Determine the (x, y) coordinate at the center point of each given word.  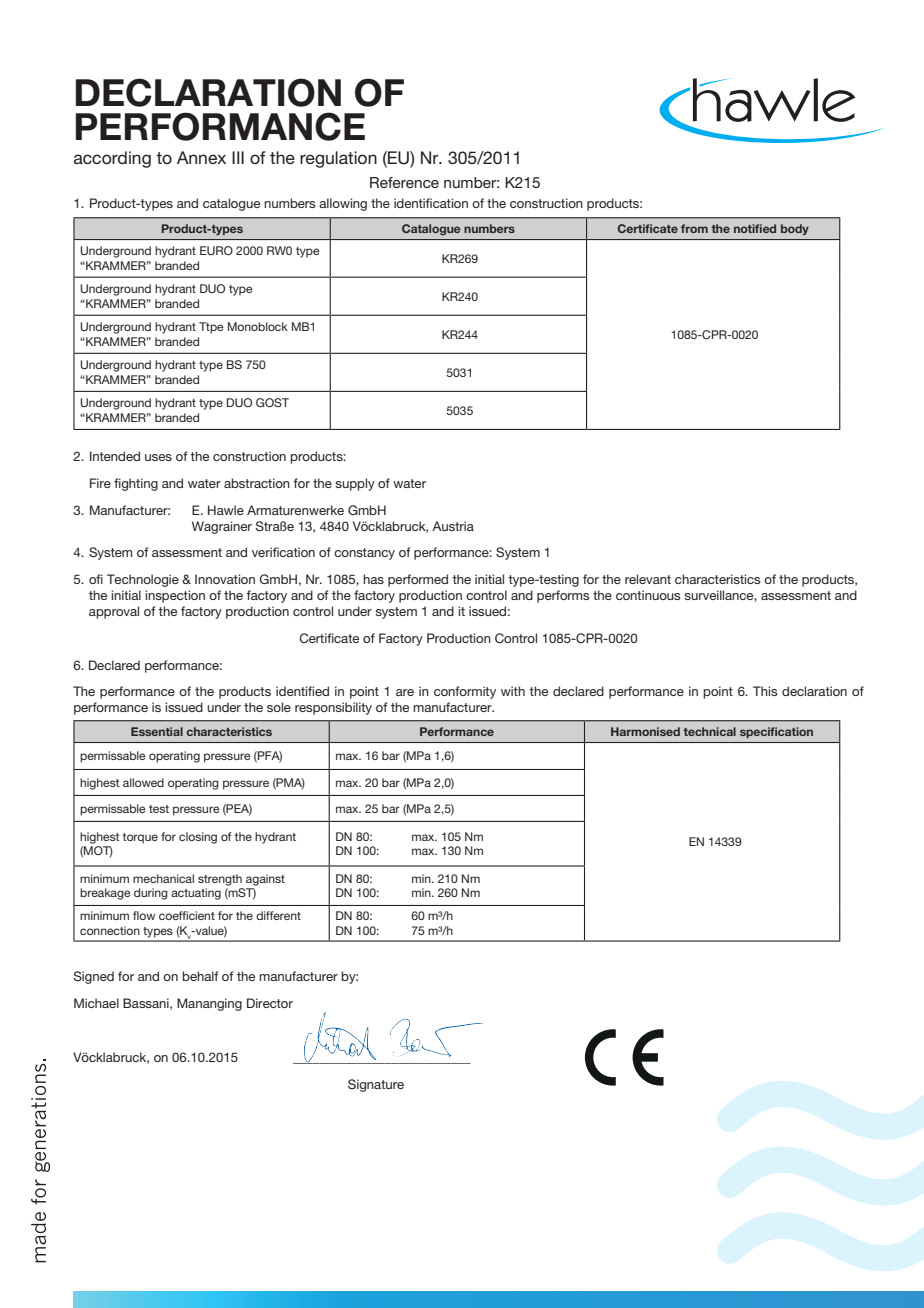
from (694, 228)
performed (418, 580)
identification (431, 203)
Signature (376, 1085)
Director (270, 1003)
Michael (96, 1003)
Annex (201, 157)
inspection (175, 596)
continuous (648, 595)
